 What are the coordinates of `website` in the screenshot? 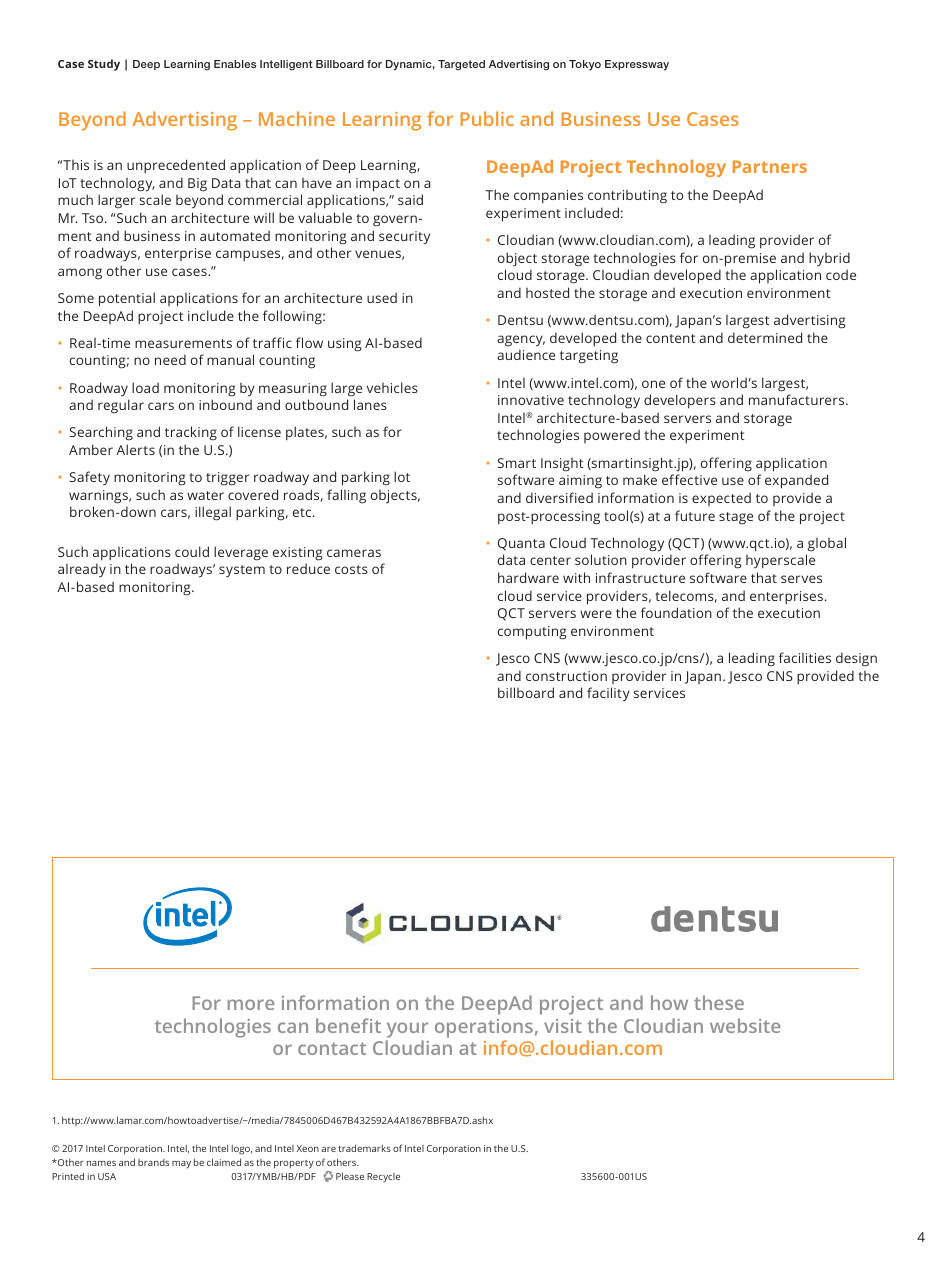 It's located at (745, 1025).
